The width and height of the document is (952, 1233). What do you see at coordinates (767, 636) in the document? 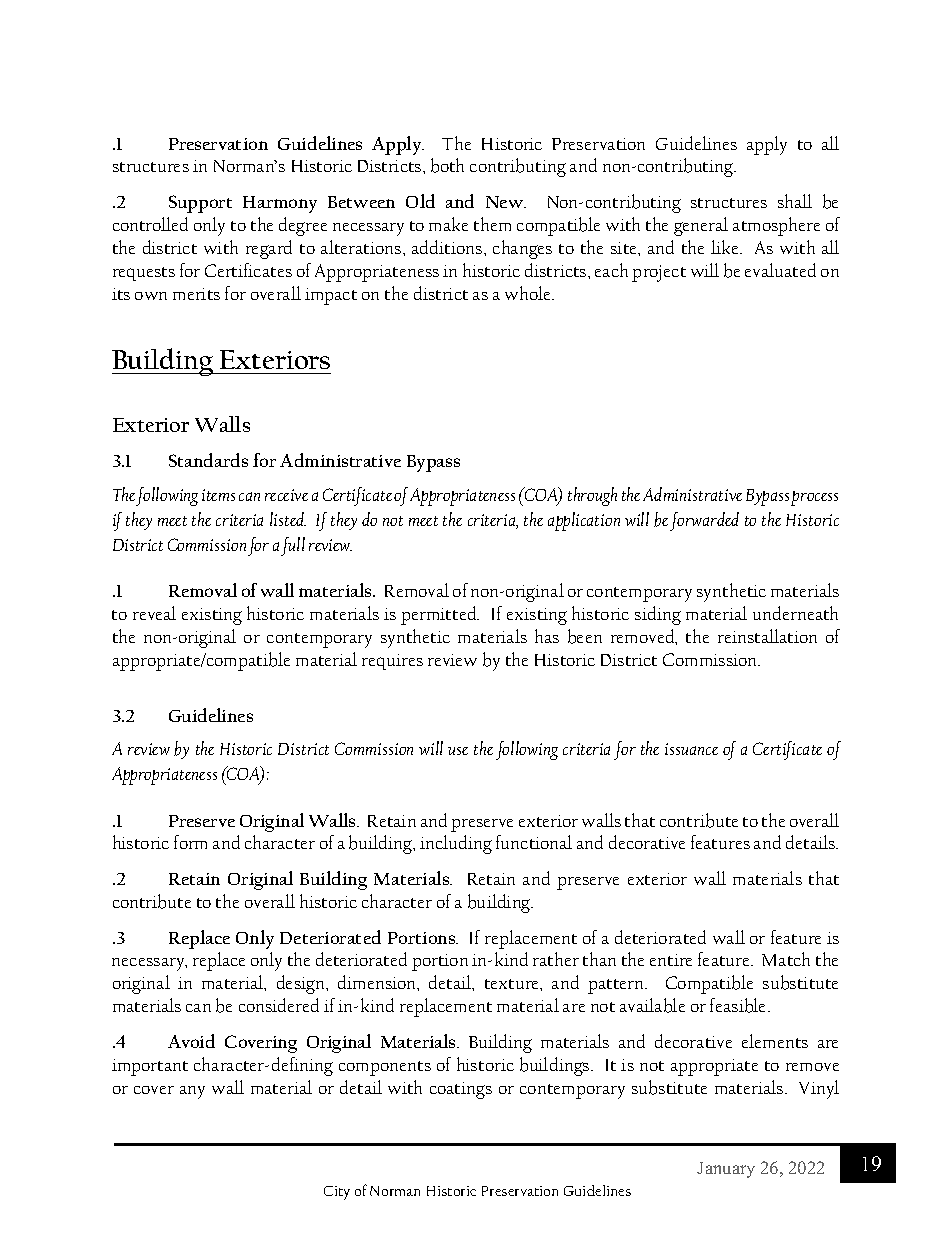
I see `reinstallation` at bounding box center [767, 636].
